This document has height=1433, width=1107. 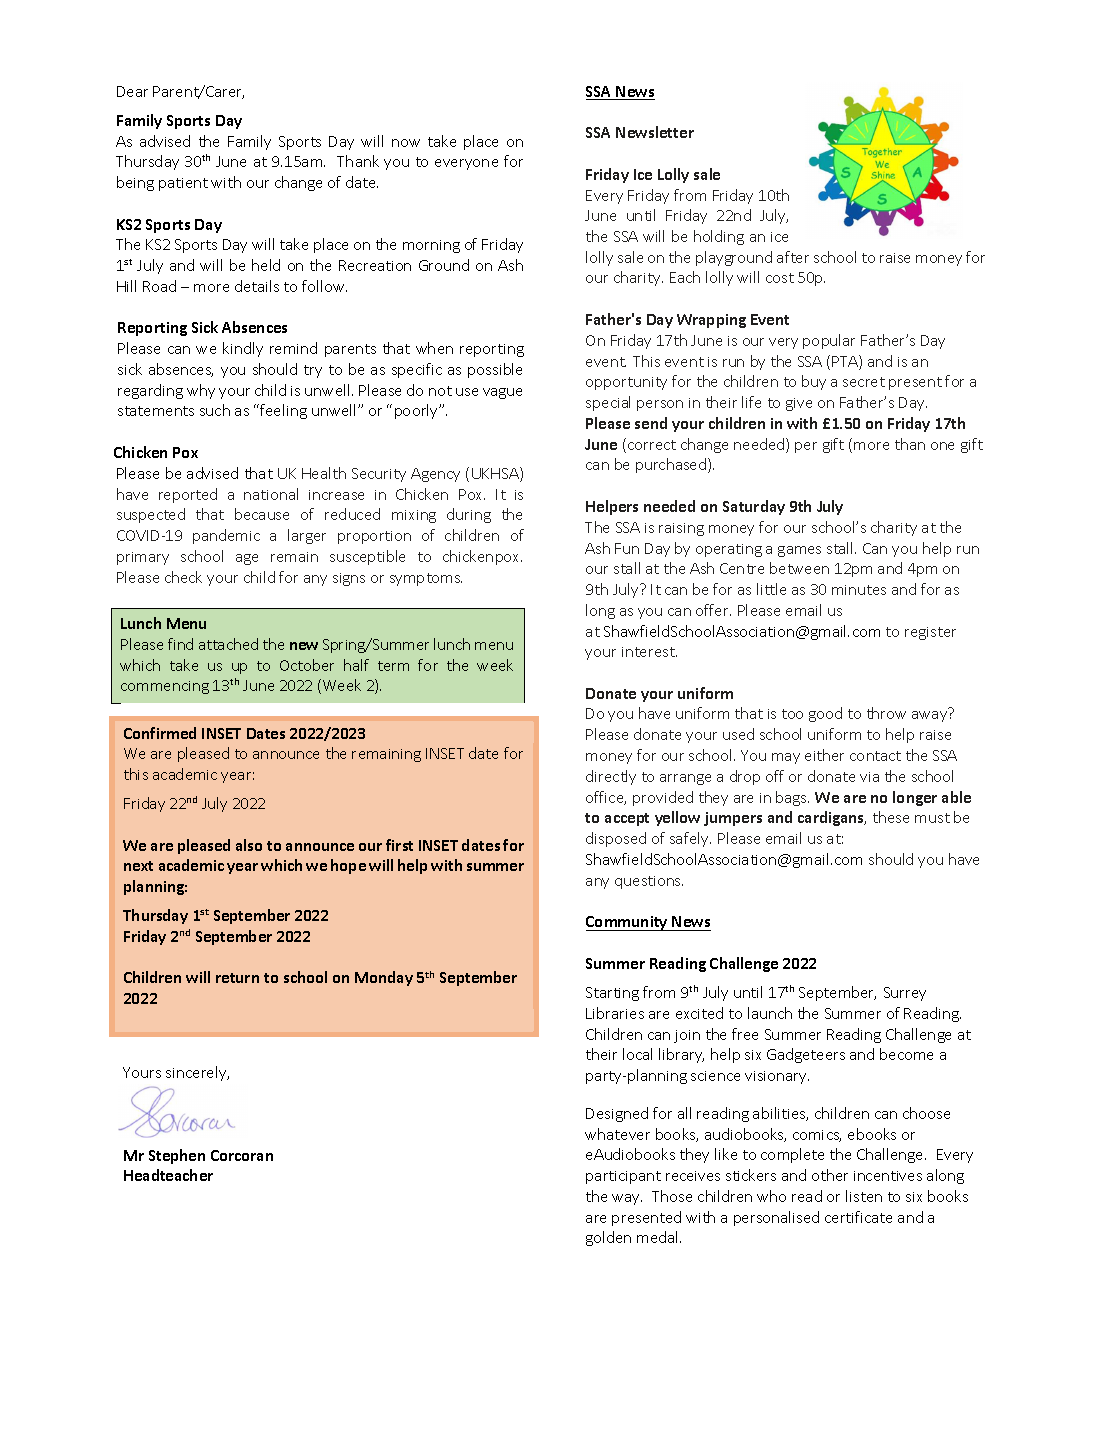 What do you see at coordinates (242, 1155) in the document?
I see `Corcoran` at bounding box center [242, 1155].
